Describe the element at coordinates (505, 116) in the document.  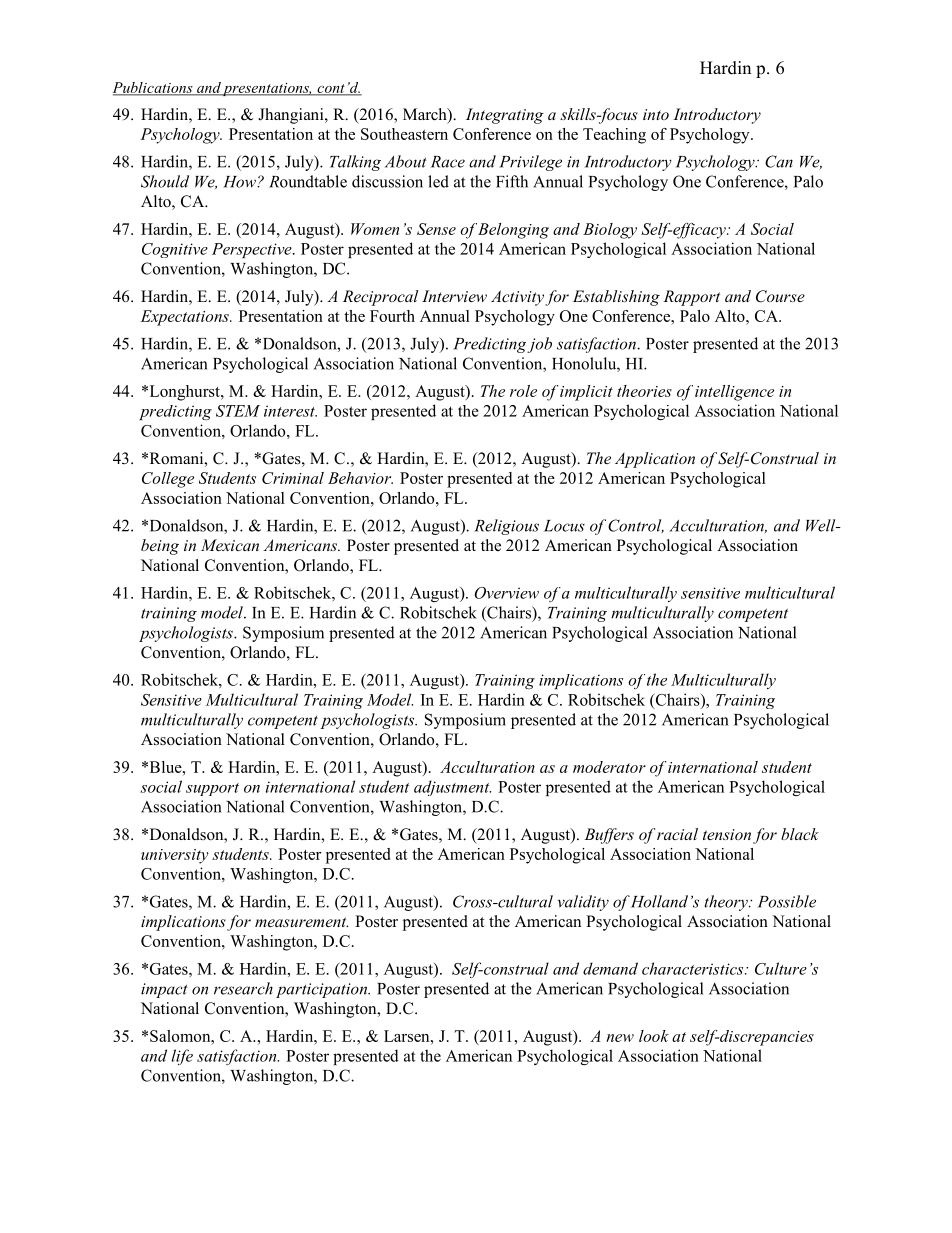
I see `Integrating` at that location.
